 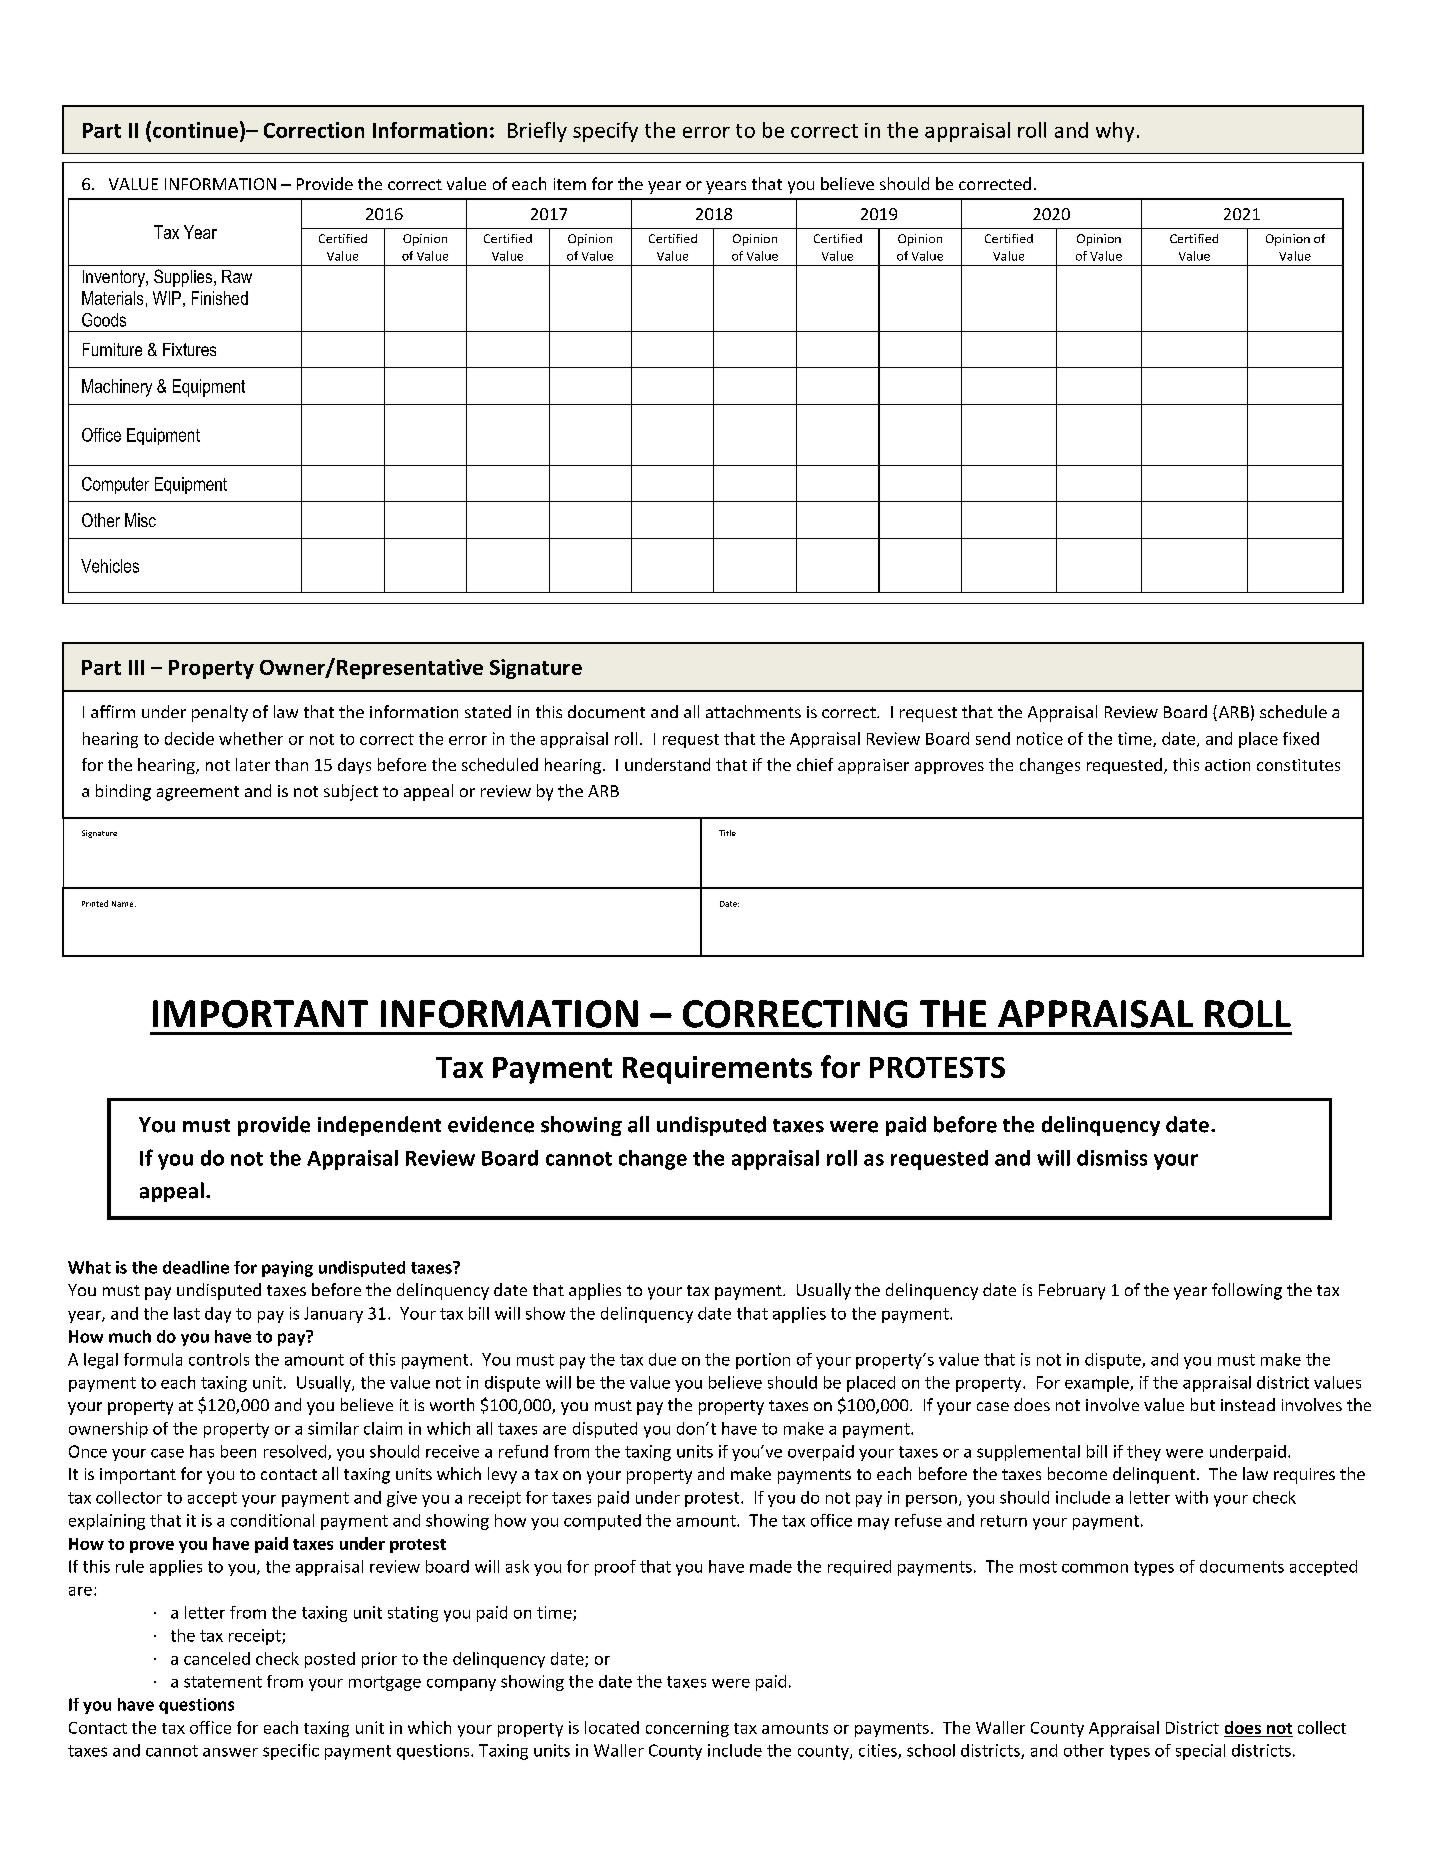 What do you see at coordinates (223, 1682) in the screenshot?
I see `statement` at bounding box center [223, 1682].
